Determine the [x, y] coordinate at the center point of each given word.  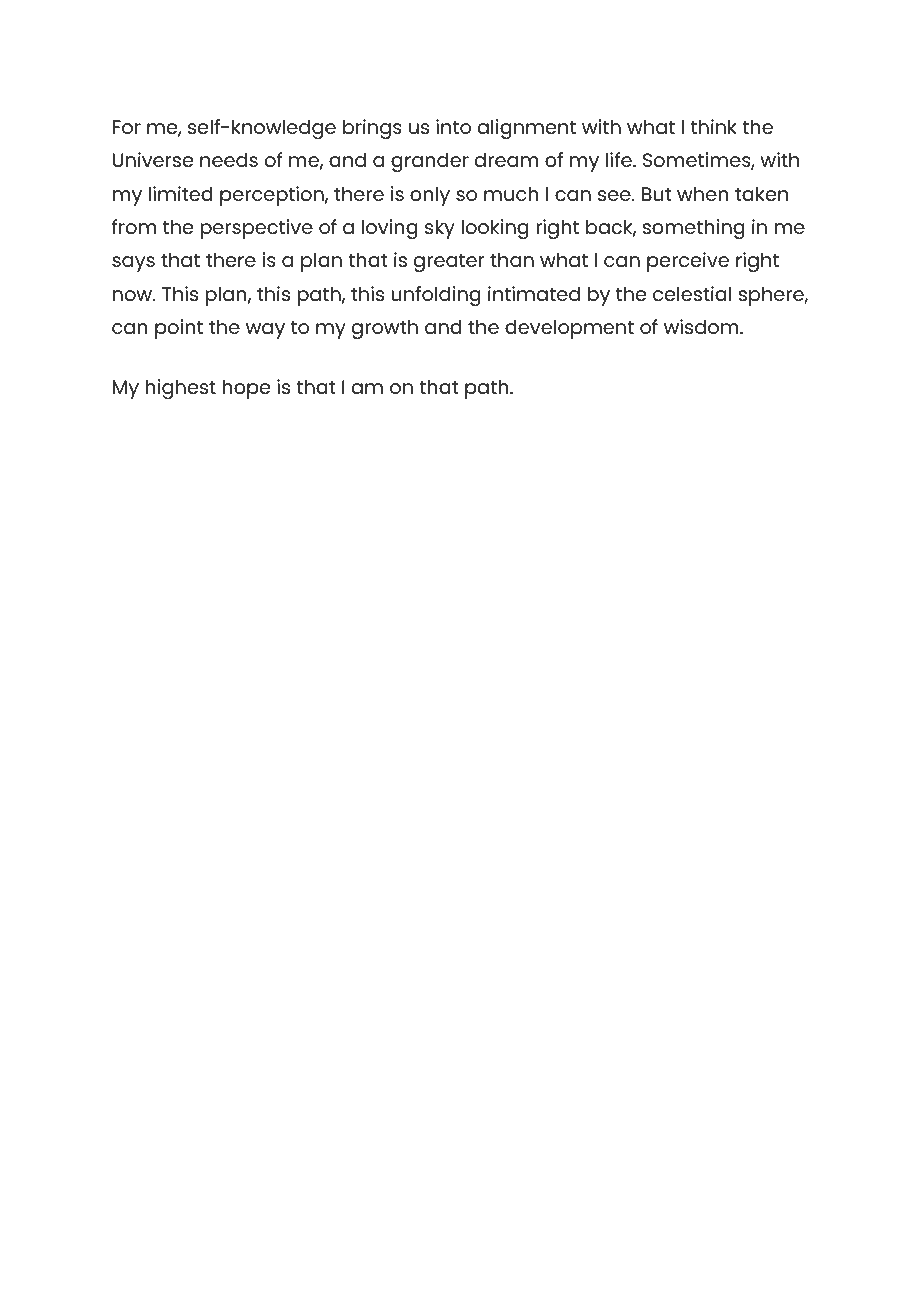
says [133, 264]
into [453, 126]
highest [180, 389]
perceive [688, 262]
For [127, 127]
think [714, 126]
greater [449, 263]
